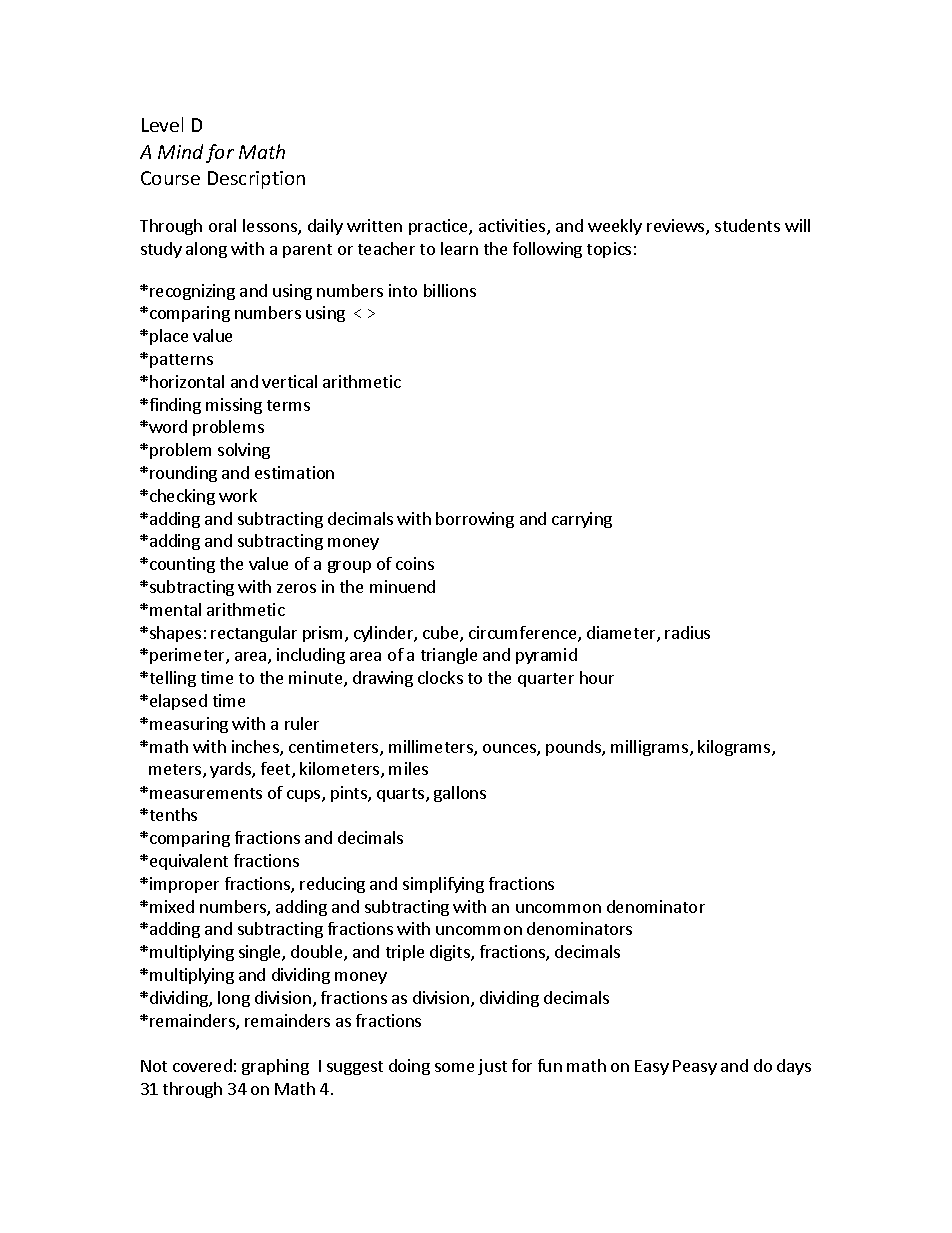 The height and width of the document is (1233, 952). I want to click on Description, so click(256, 180).
